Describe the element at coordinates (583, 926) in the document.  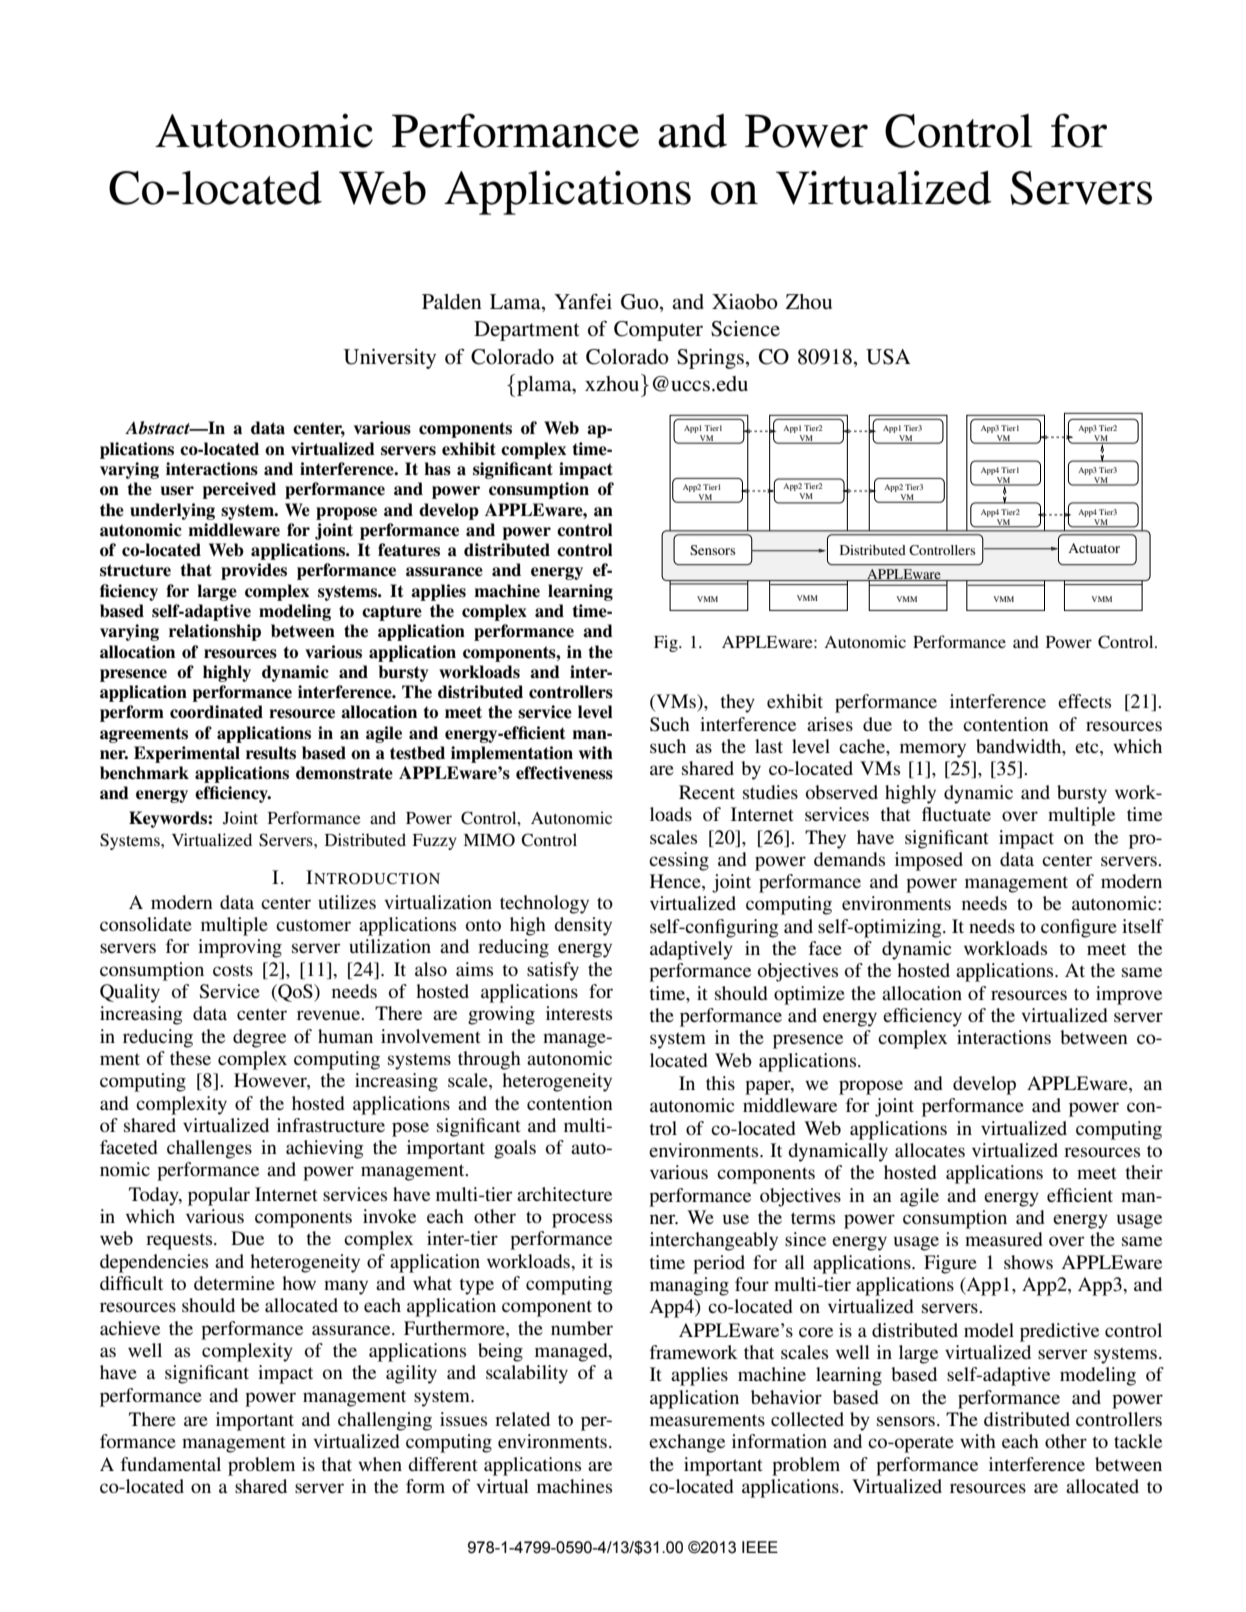
I see `density` at that location.
